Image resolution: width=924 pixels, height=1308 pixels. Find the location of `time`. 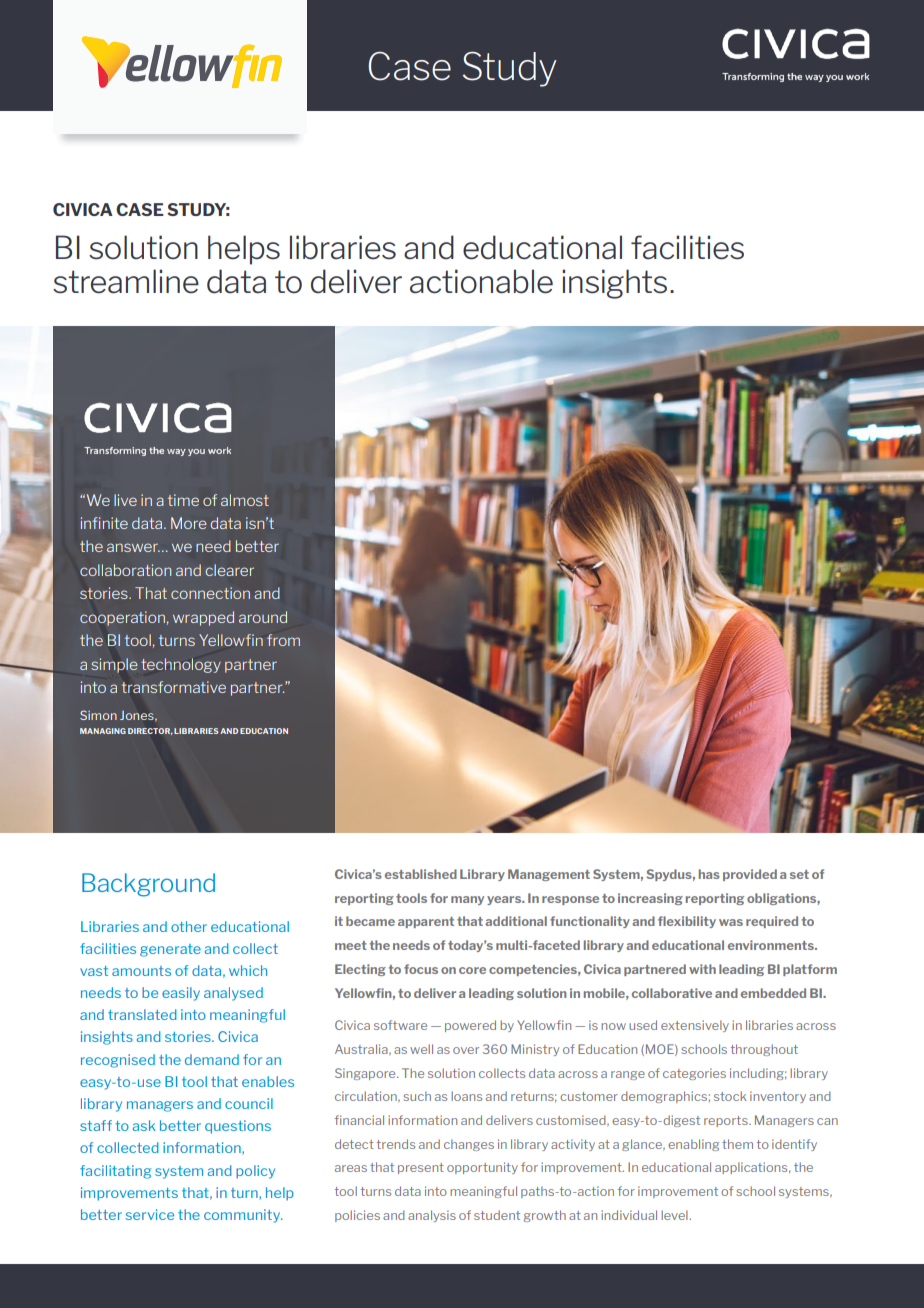

time is located at coordinates (183, 500).
